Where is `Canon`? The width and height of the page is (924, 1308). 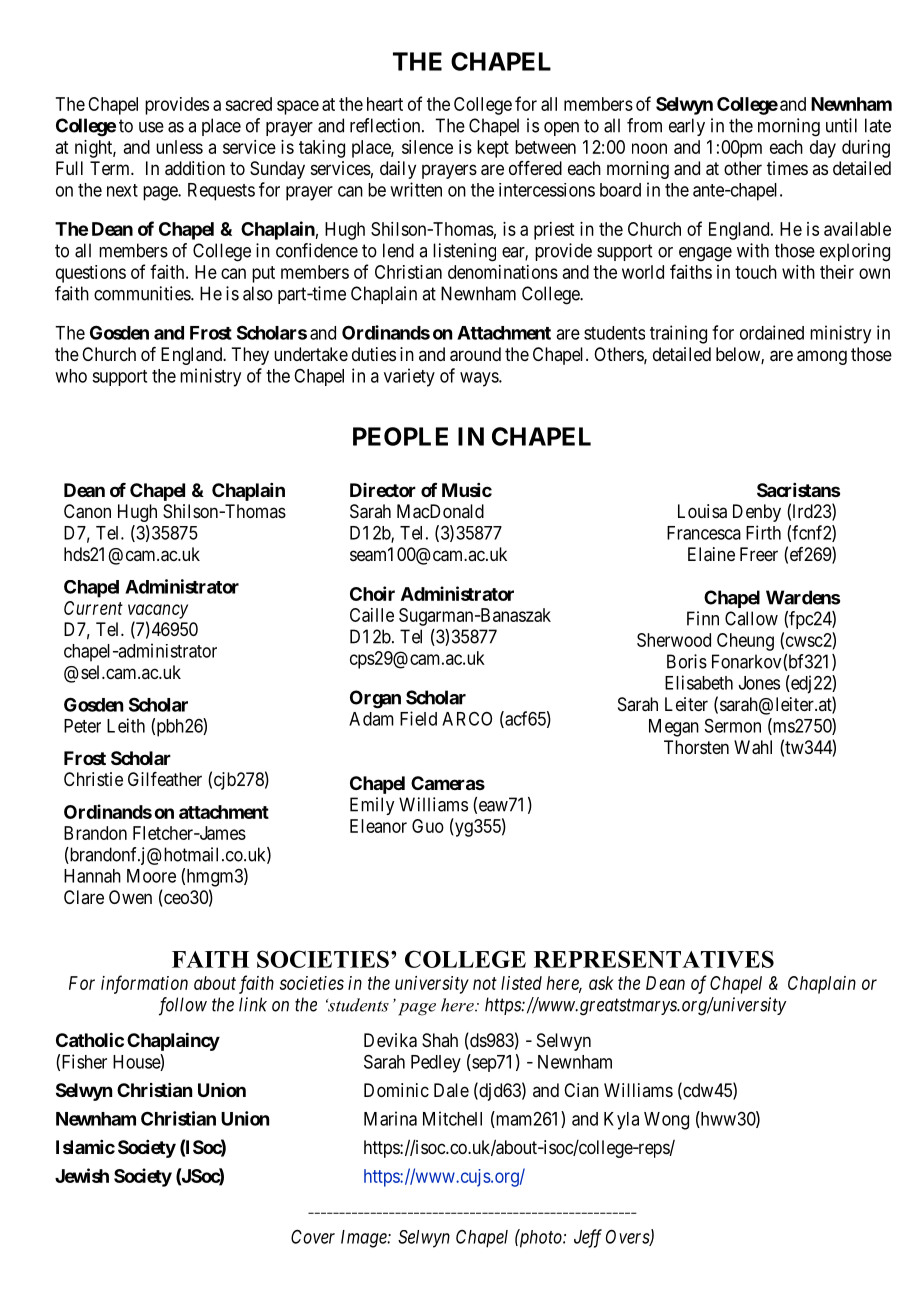
Canon is located at coordinates (87, 511).
